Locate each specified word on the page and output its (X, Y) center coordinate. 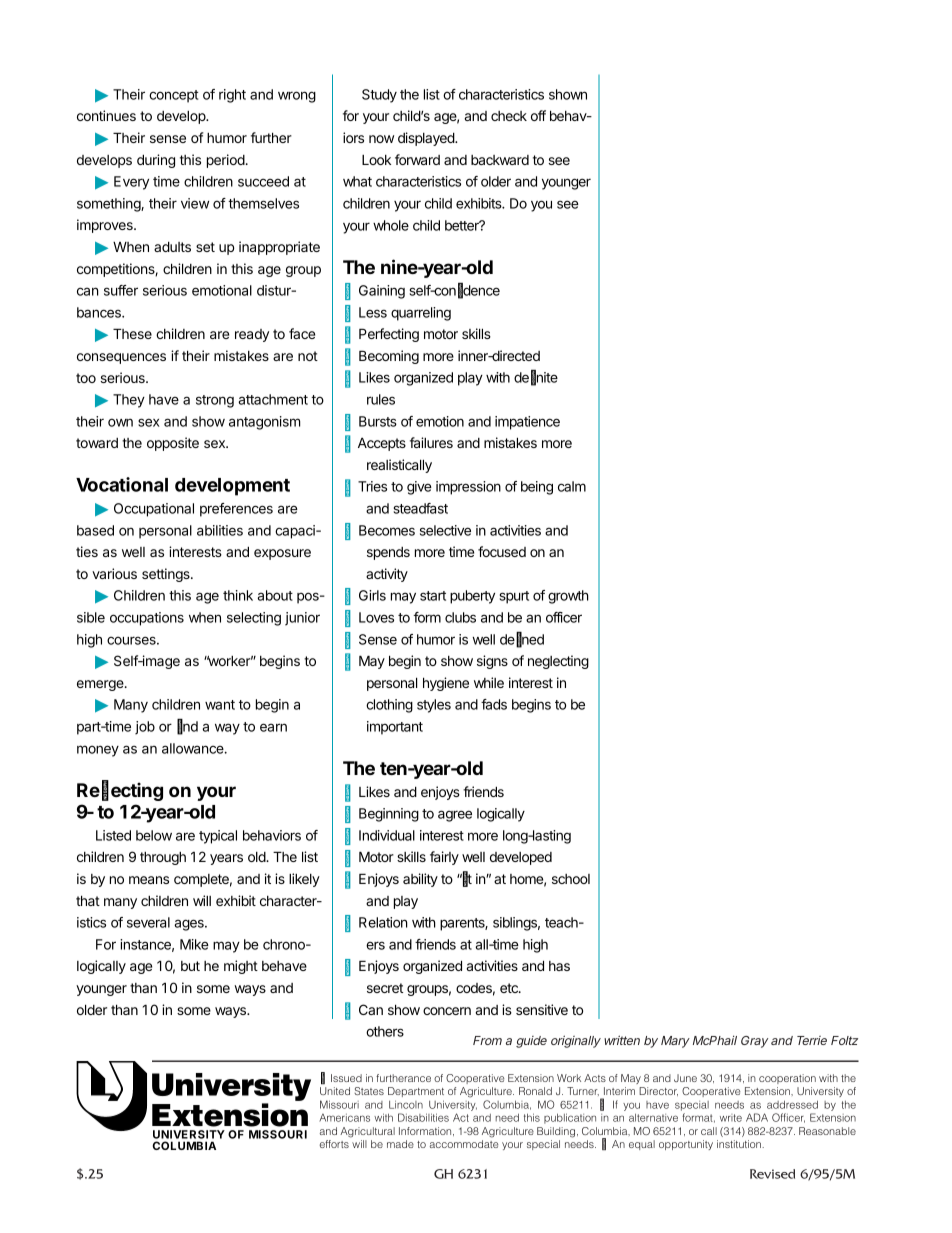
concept (173, 96)
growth (568, 597)
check (509, 116)
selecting (254, 619)
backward (500, 160)
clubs (460, 617)
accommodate (464, 1144)
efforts (334, 1144)
